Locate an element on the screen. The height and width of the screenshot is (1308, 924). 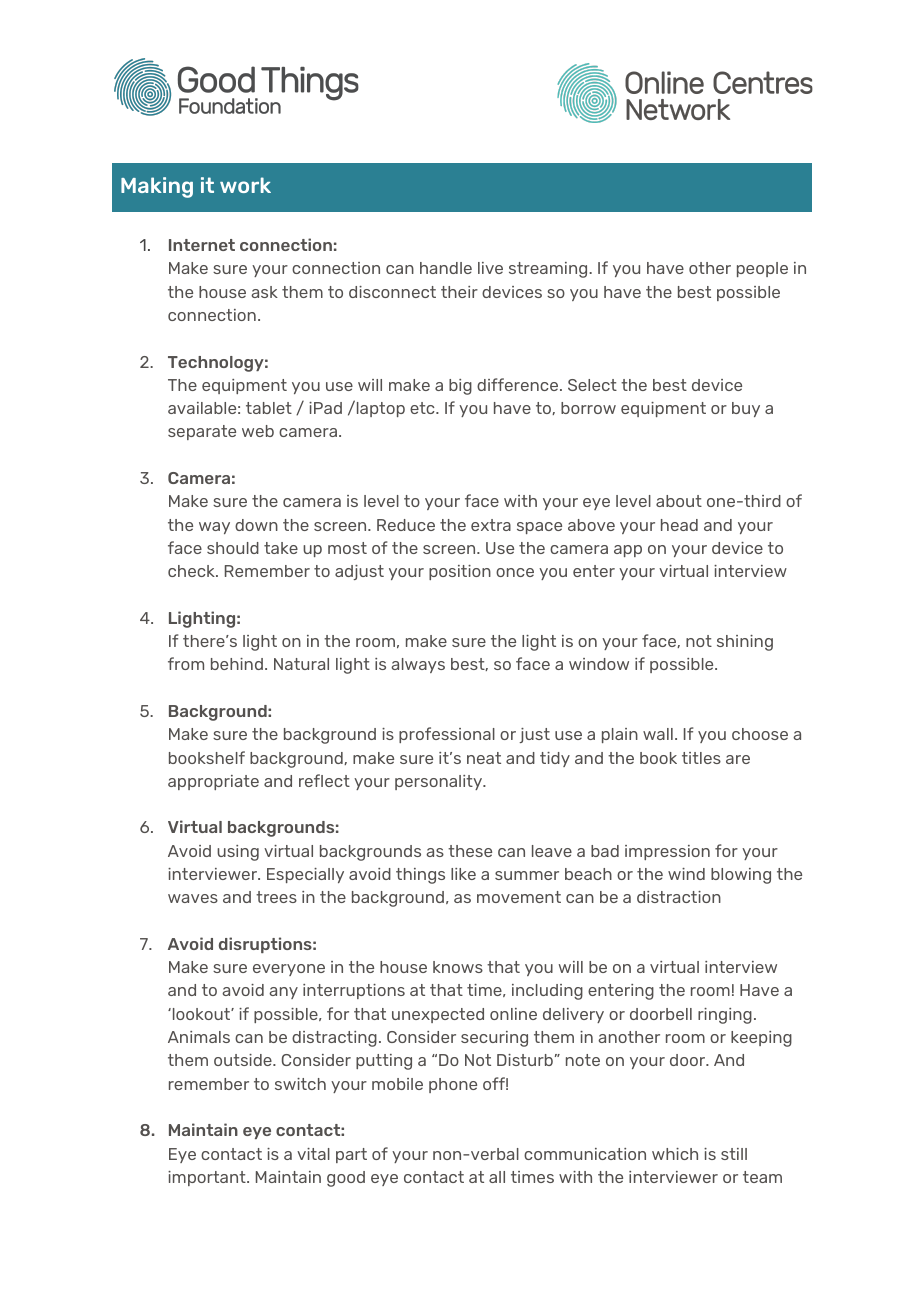
head is located at coordinates (679, 525).
